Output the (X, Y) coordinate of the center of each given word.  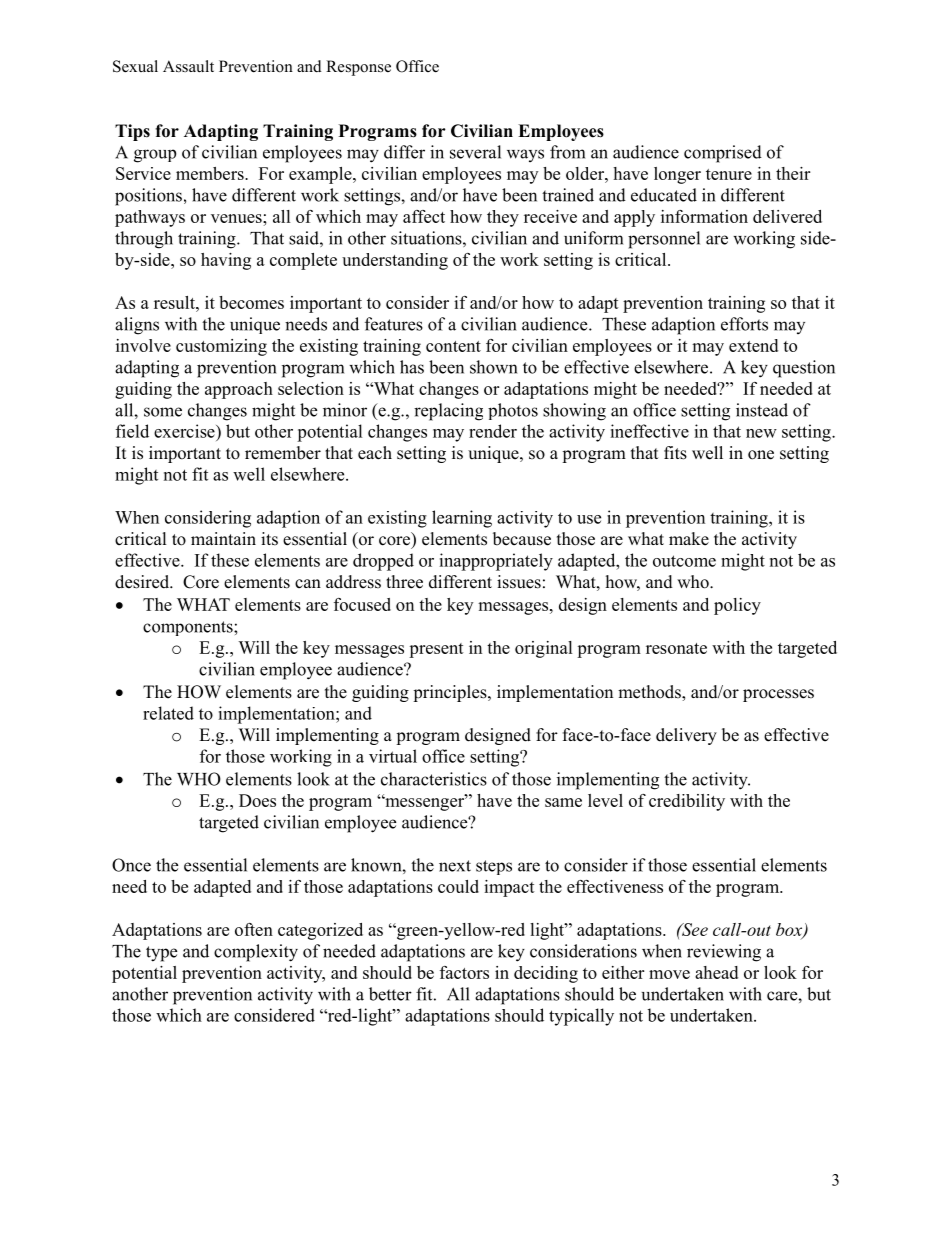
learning (462, 519)
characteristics (434, 779)
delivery (686, 736)
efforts (744, 324)
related (168, 713)
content (453, 346)
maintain (223, 538)
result (175, 302)
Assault (188, 66)
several (475, 152)
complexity (256, 953)
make (689, 539)
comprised (723, 154)
